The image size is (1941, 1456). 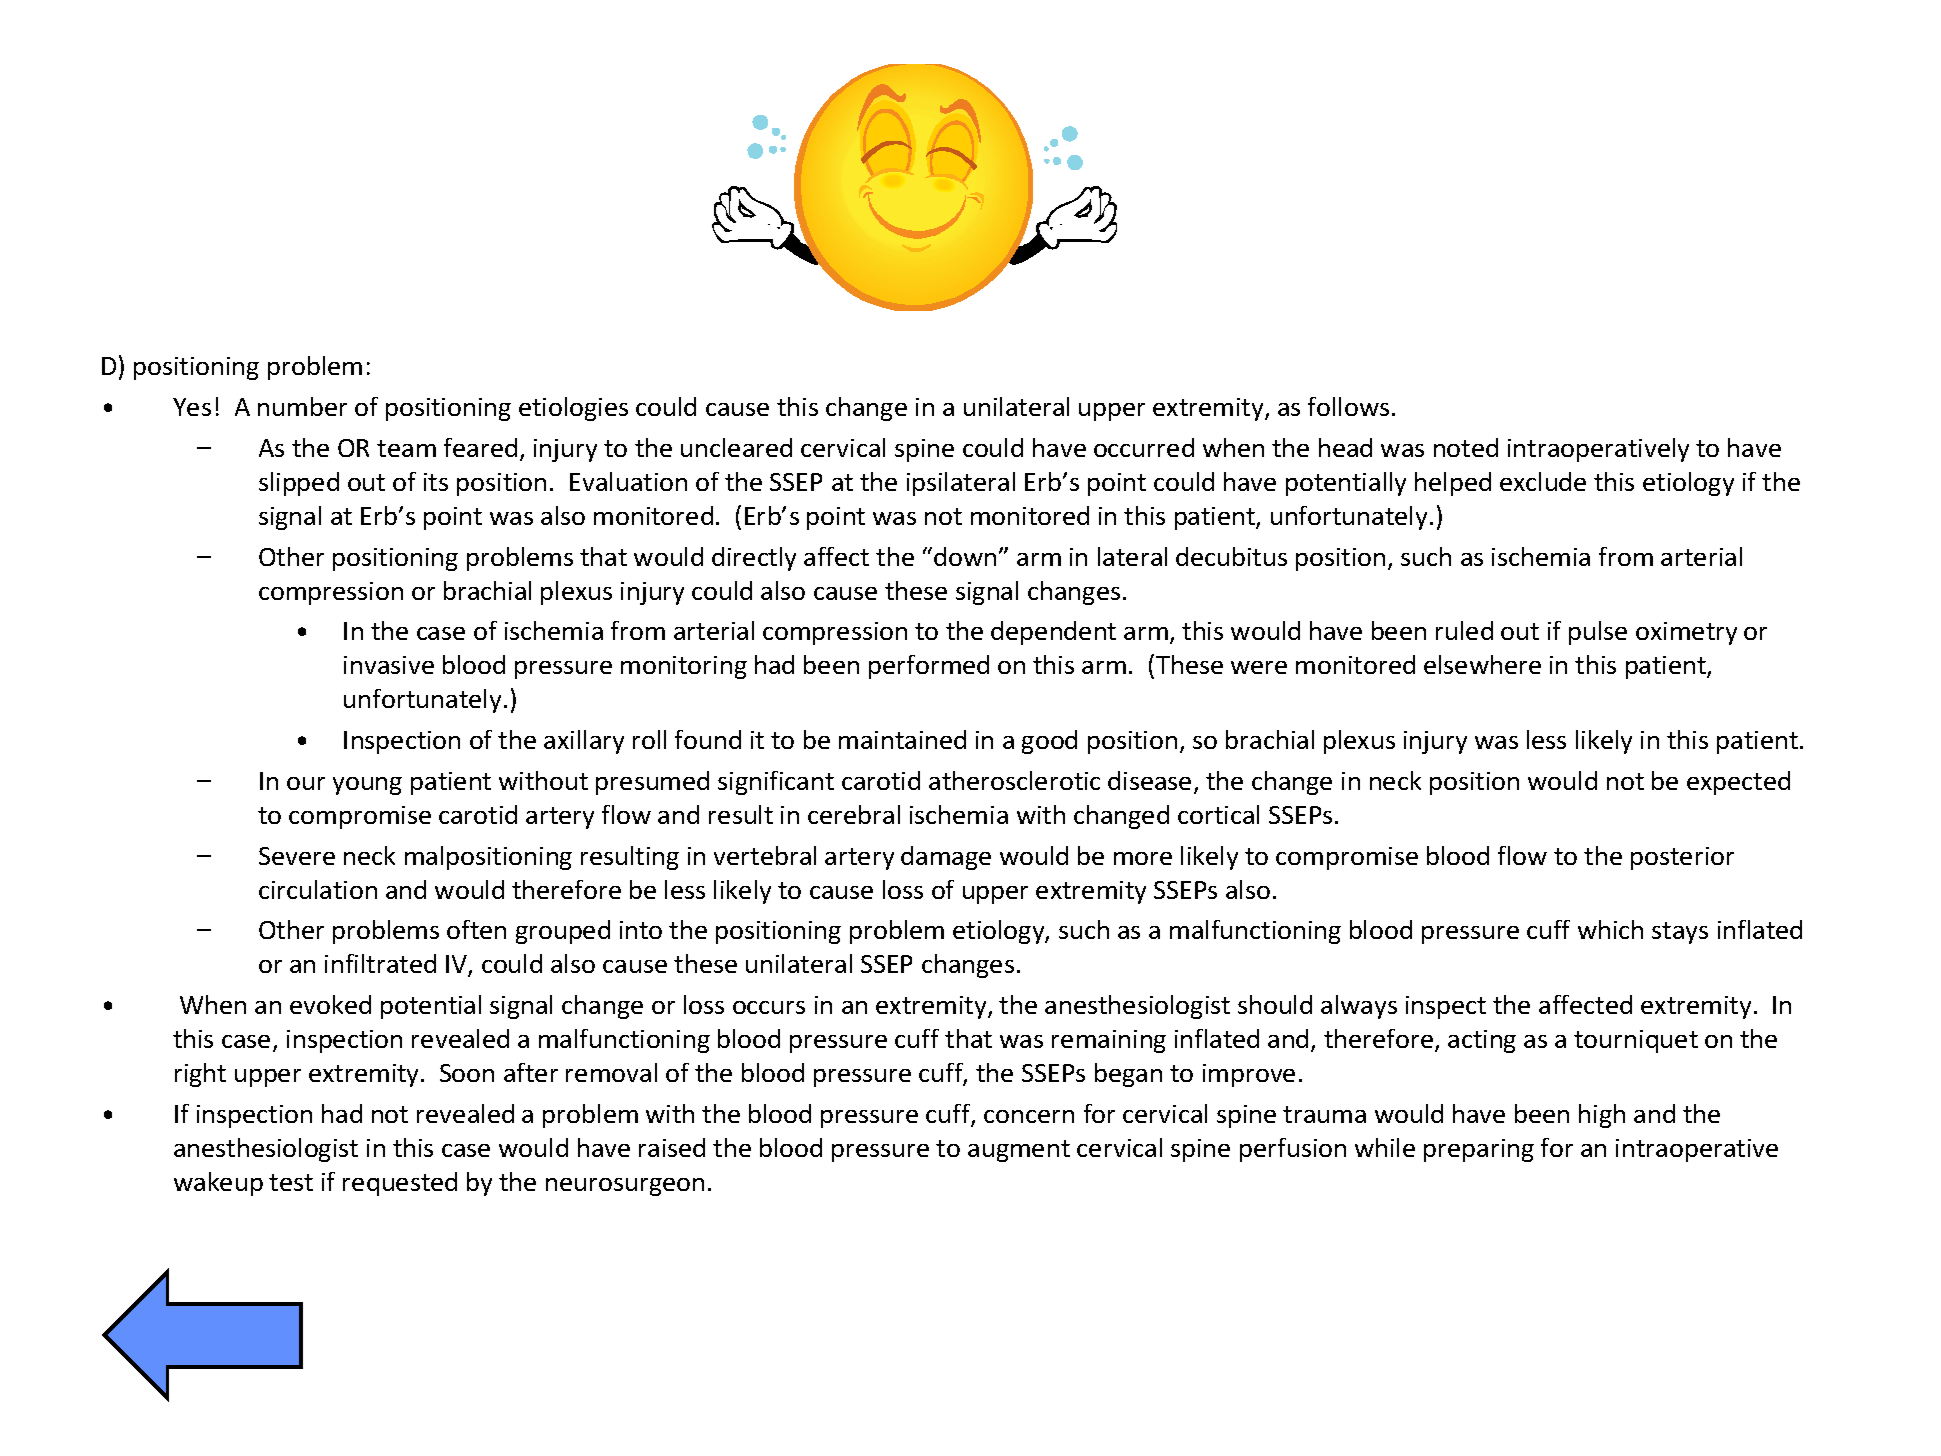 What do you see at coordinates (400, 1184) in the image?
I see `requested` at bounding box center [400, 1184].
